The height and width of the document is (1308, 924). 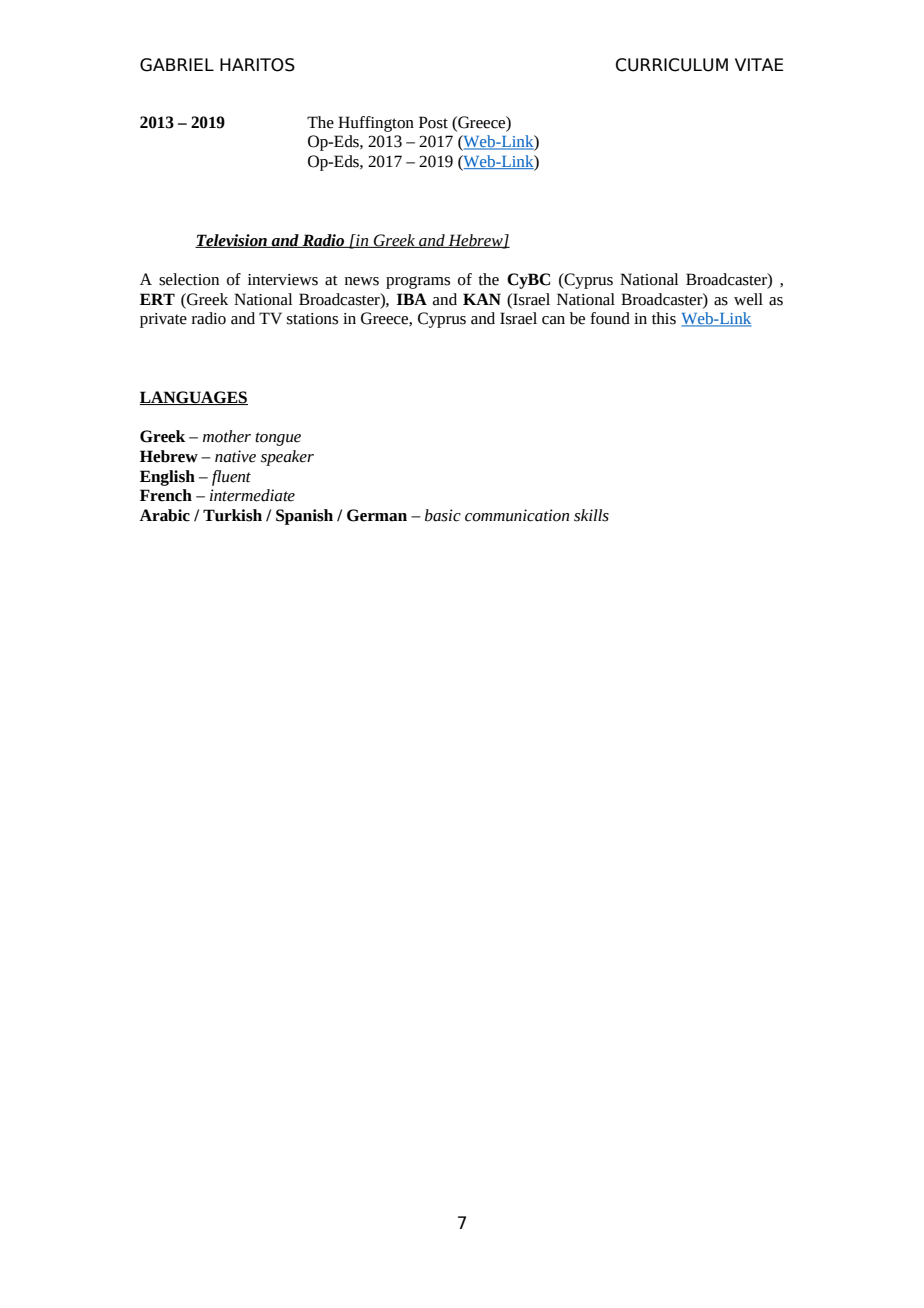 What do you see at coordinates (748, 299) in the document?
I see `well` at bounding box center [748, 299].
